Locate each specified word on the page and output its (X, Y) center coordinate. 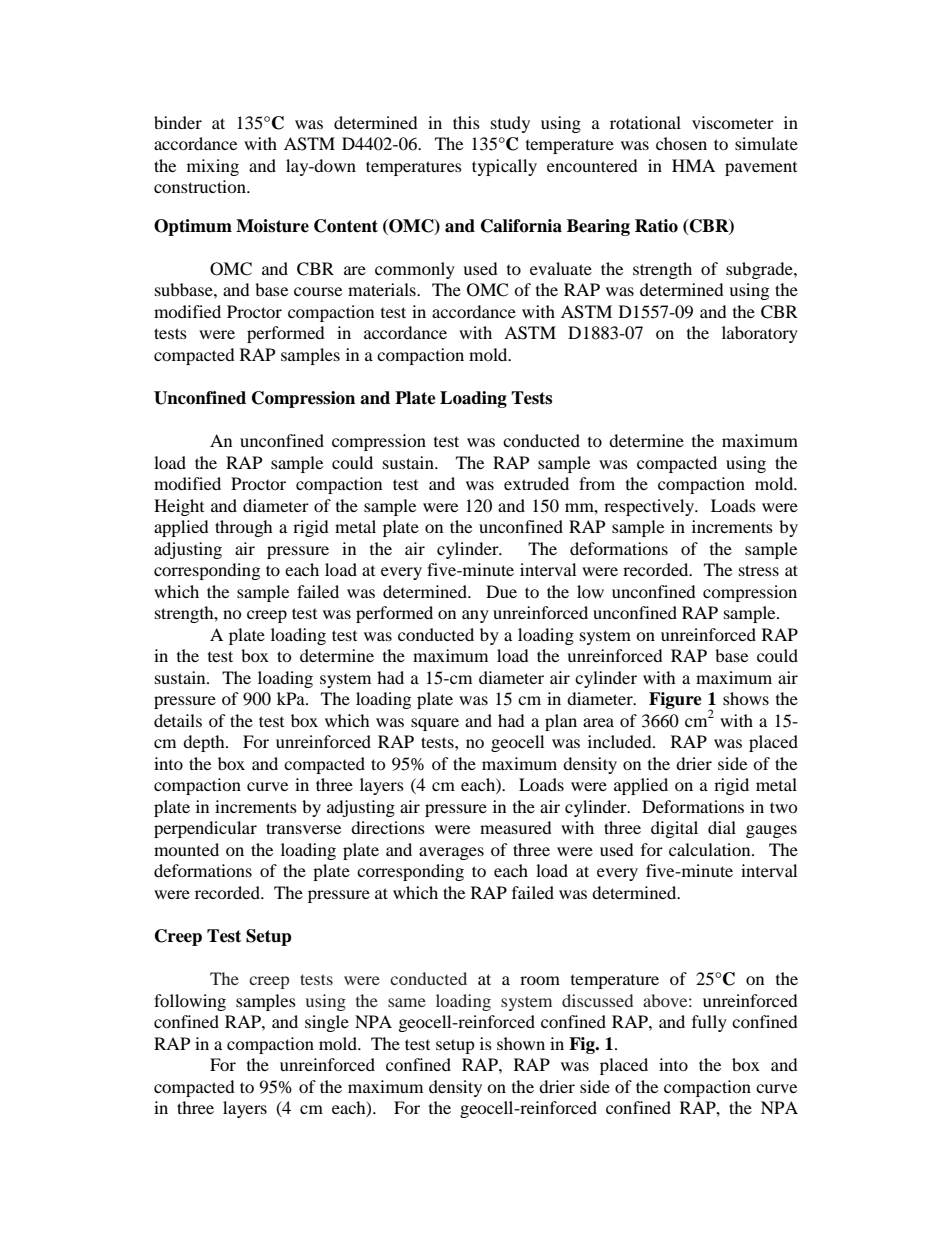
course (318, 291)
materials (383, 289)
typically (504, 167)
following (190, 1002)
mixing (213, 167)
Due (501, 591)
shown (521, 1043)
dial (722, 827)
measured (516, 827)
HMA (693, 165)
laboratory (760, 334)
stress (759, 570)
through (244, 528)
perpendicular (205, 829)
